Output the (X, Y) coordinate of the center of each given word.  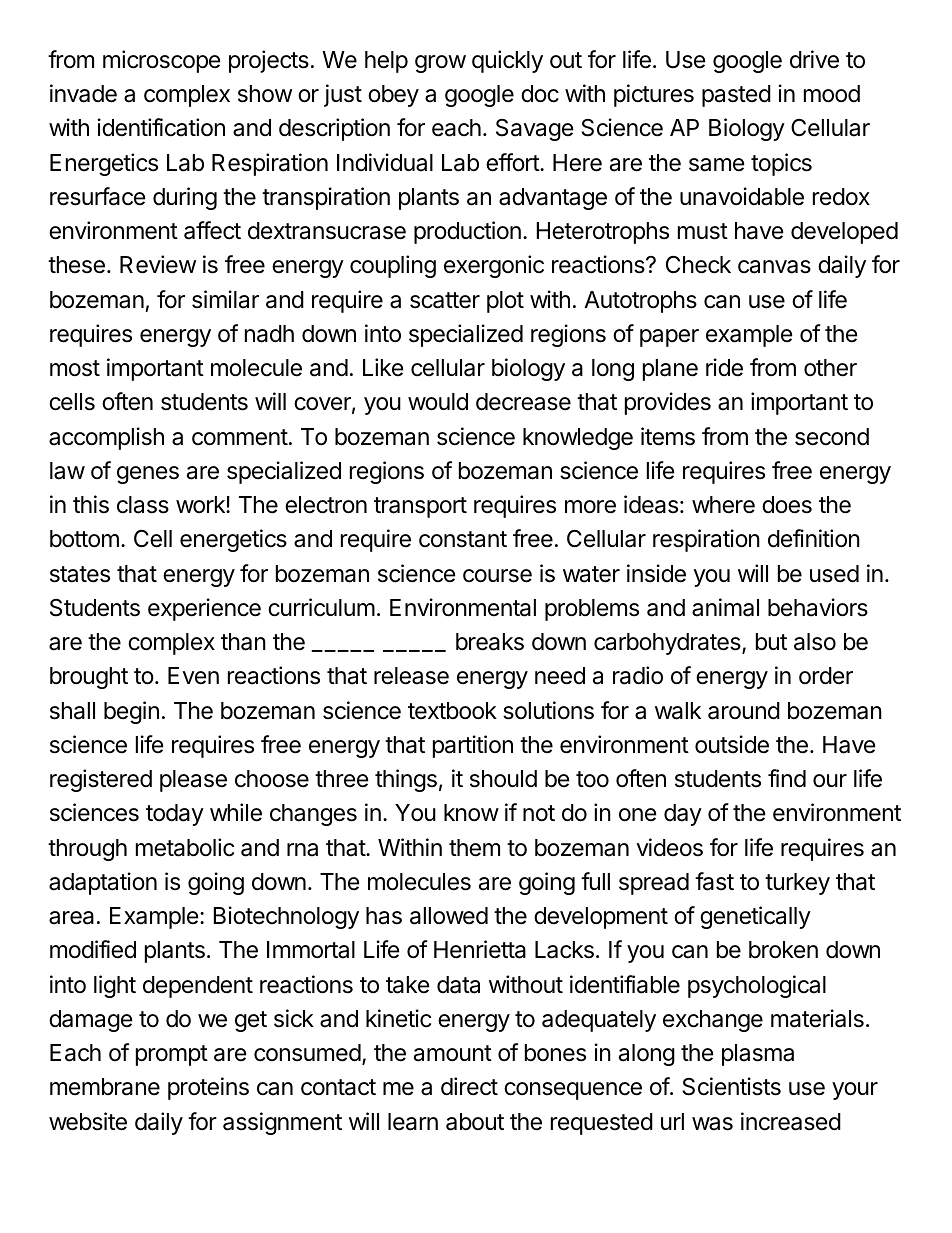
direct (469, 1086)
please (193, 781)
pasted (736, 96)
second (832, 437)
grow (440, 64)
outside (732, 744)
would (438, 402)
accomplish (106, 438)
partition (473, 746)
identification (161, 127)
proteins (208, 1088)
